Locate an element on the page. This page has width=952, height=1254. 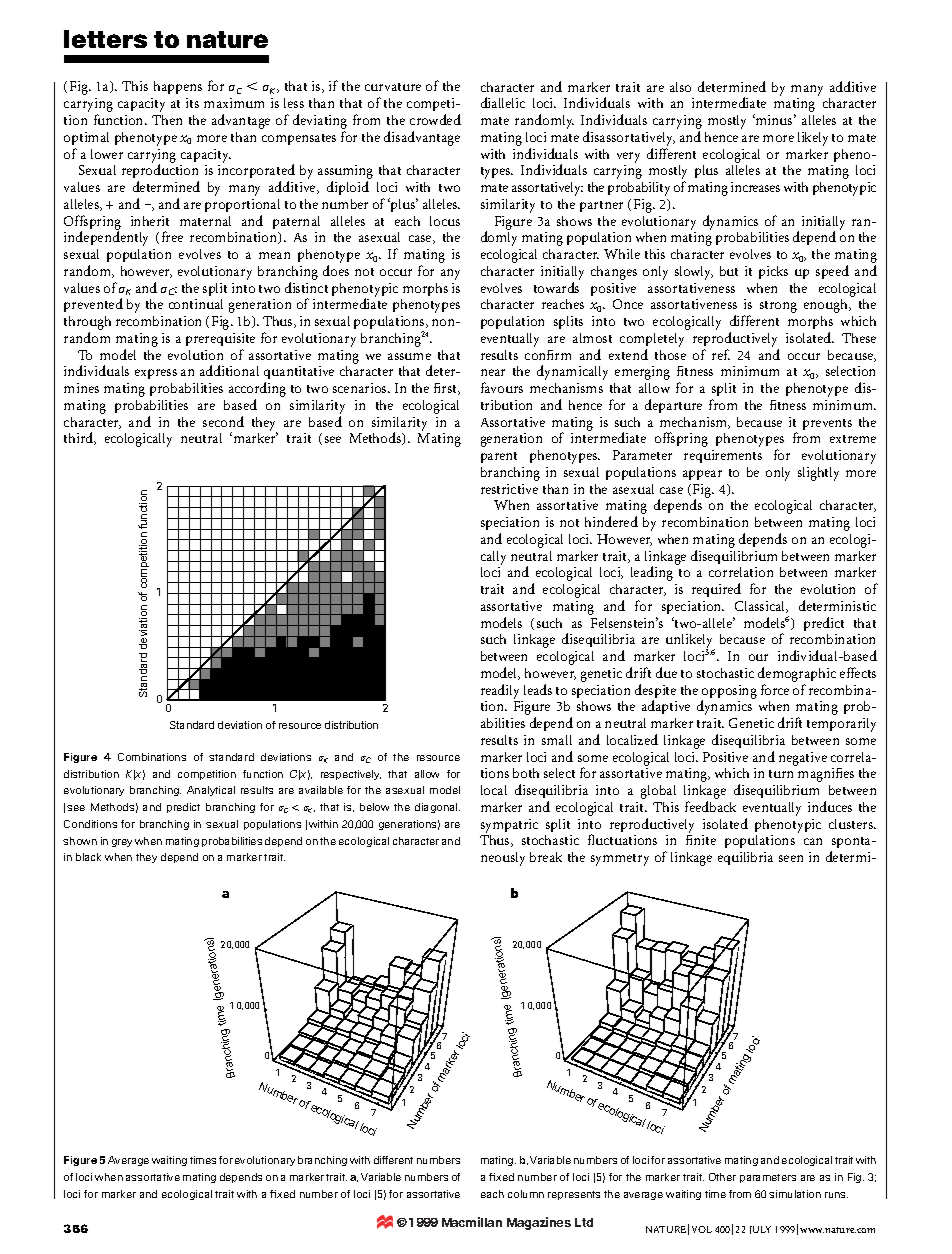
Macmillan is located at coordinates (472, 1222).
